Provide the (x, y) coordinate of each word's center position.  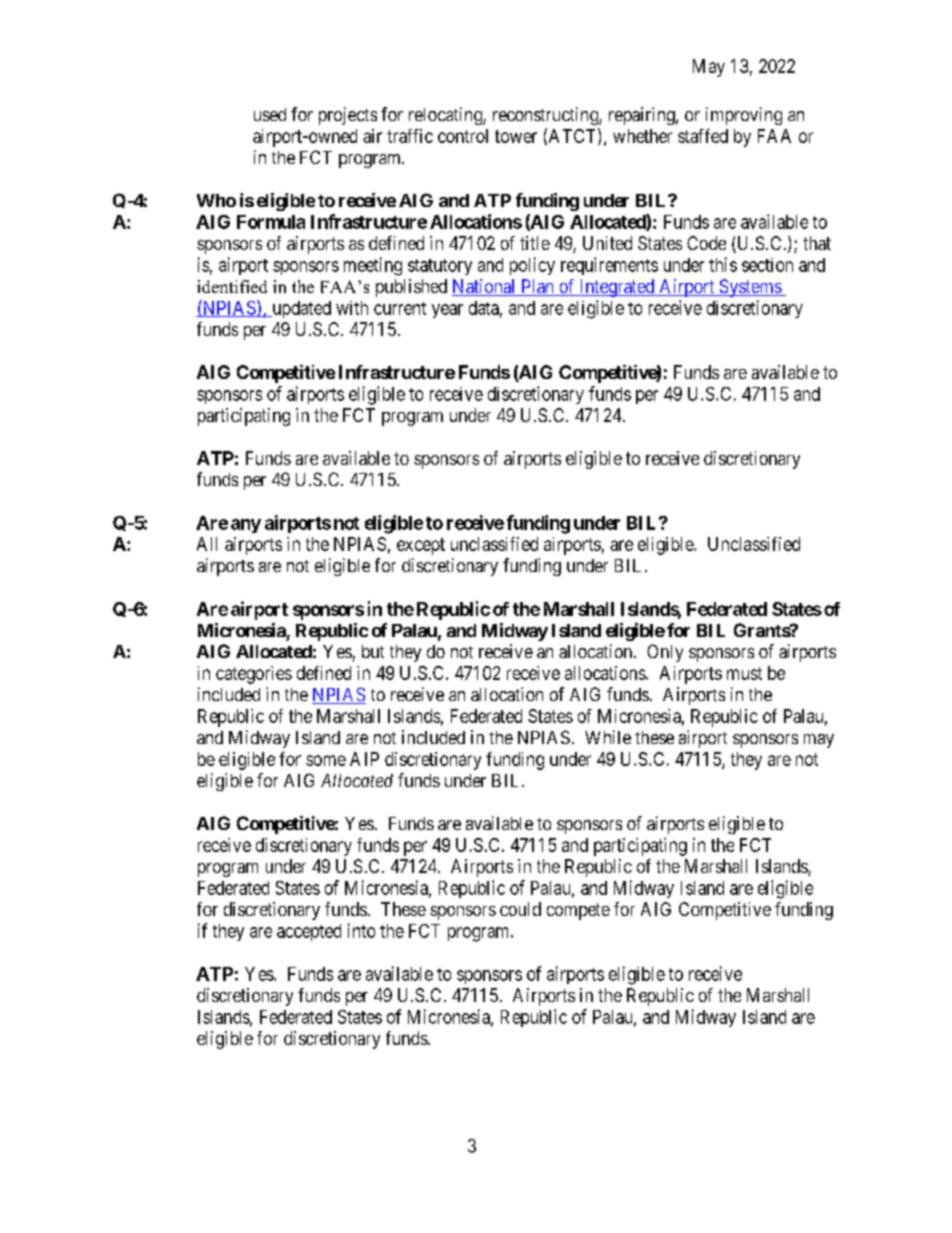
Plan (537, 287)
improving (744, 116)
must (744, 673)
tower (516, 136)
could (520, 909)
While (608, 737)
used (270, 114)
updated (300, 309)
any (246, 526)
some (326, 760)
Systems (750, 288)
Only (665, 653)
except (421, 546)
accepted (309, 932)
